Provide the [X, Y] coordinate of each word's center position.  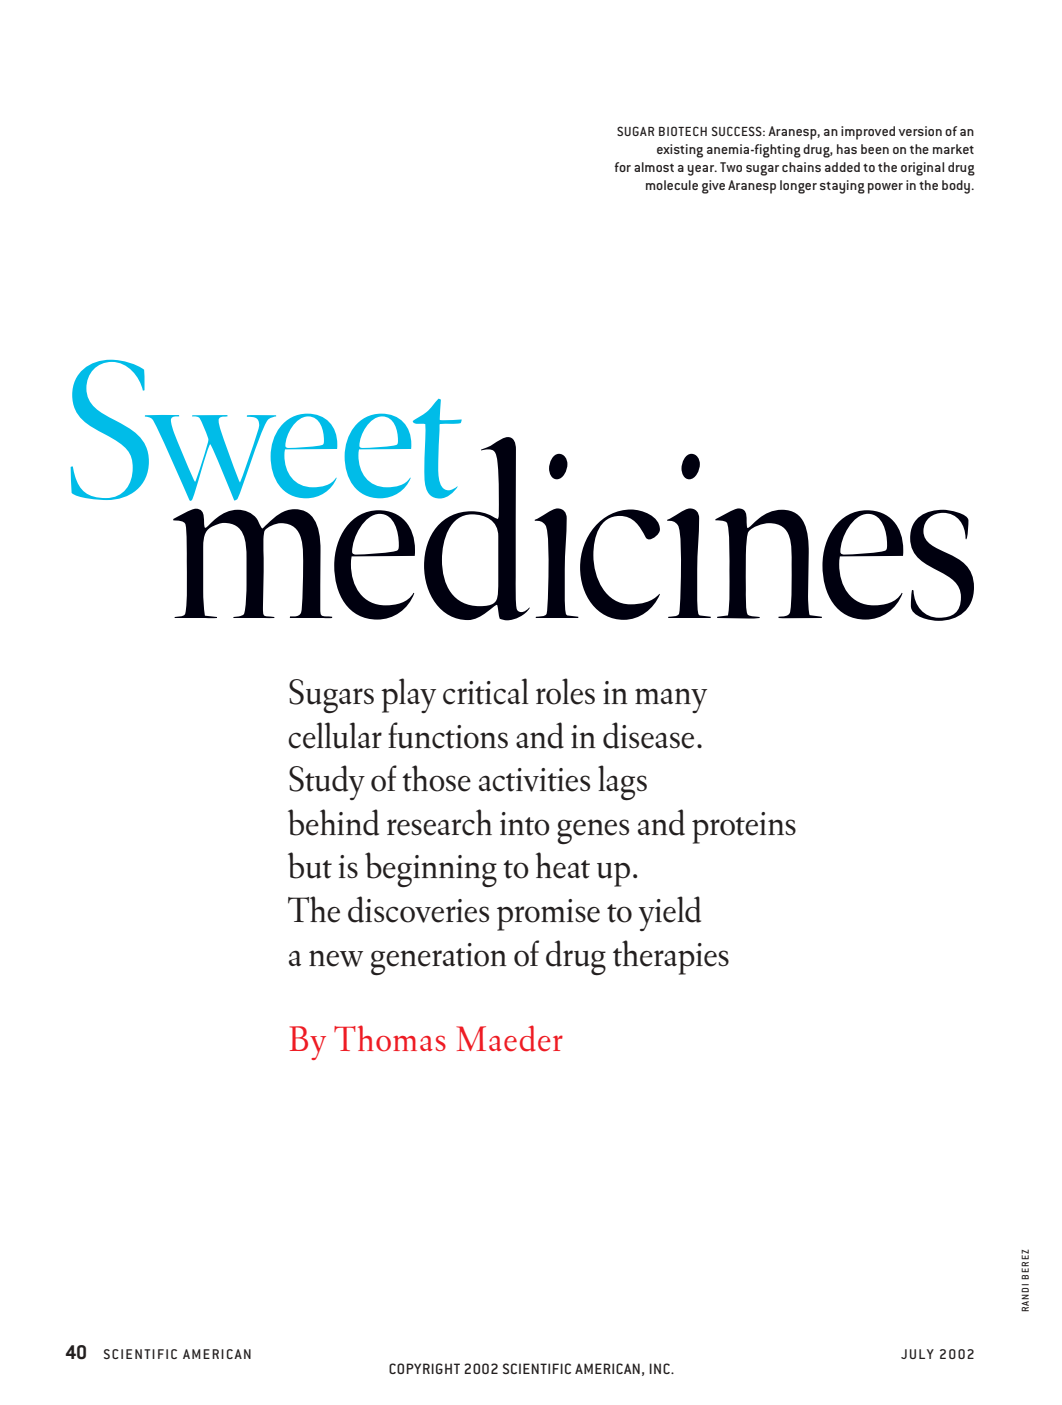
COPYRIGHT [424, 1368]
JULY [917, 1354]
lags [622, 782]
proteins [744, 828]
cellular [335, 735]
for [622, 167]
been [875, 149]
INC [660, 1368]
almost [654, 167]
